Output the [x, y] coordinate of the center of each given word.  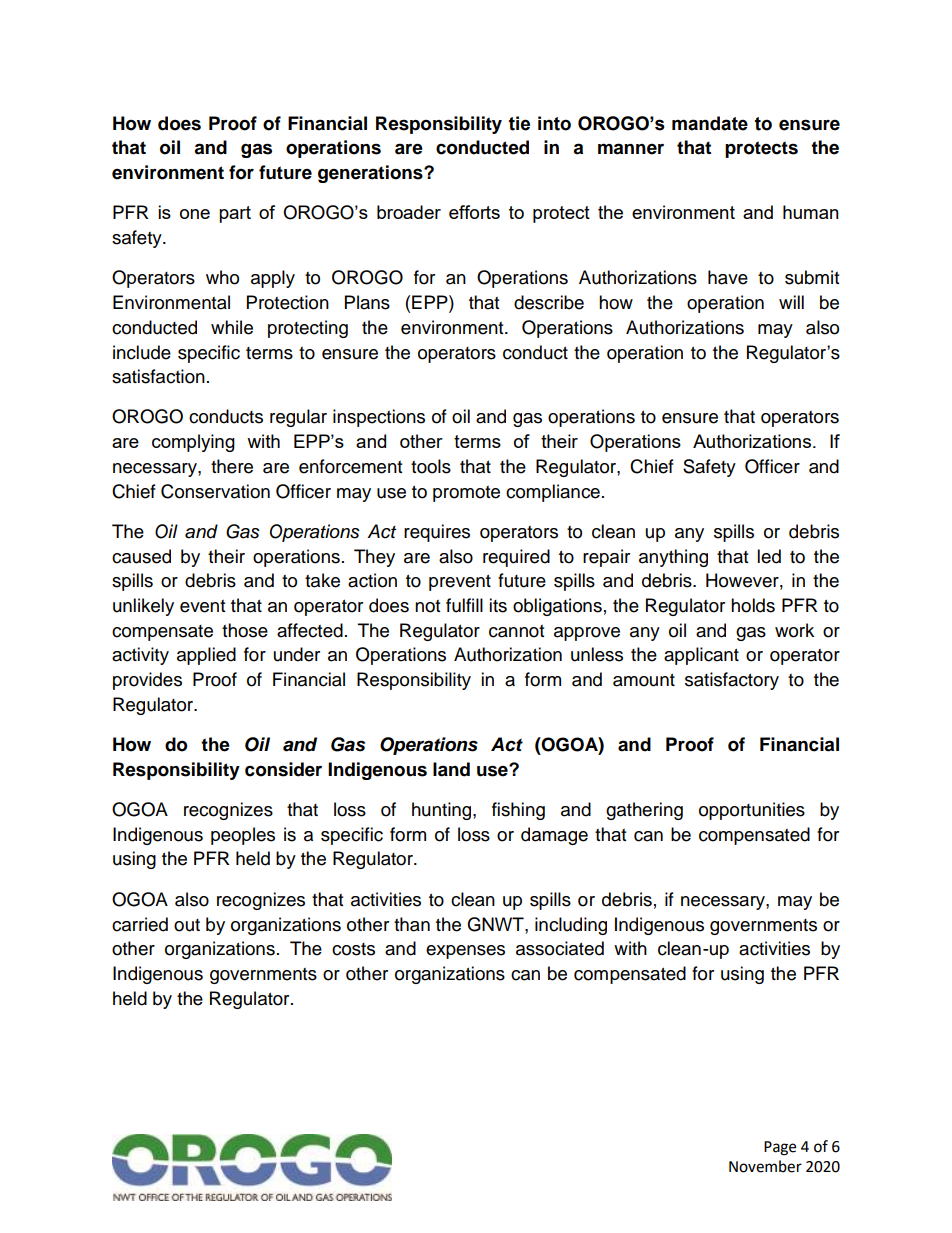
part [235, 214]
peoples [243, 836]
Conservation [215, 491]
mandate [710, 123]
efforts [474, 212]
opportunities [752, 811]
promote [466, 494]
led [769, 556]
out [187, 925]
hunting [443, 811]
